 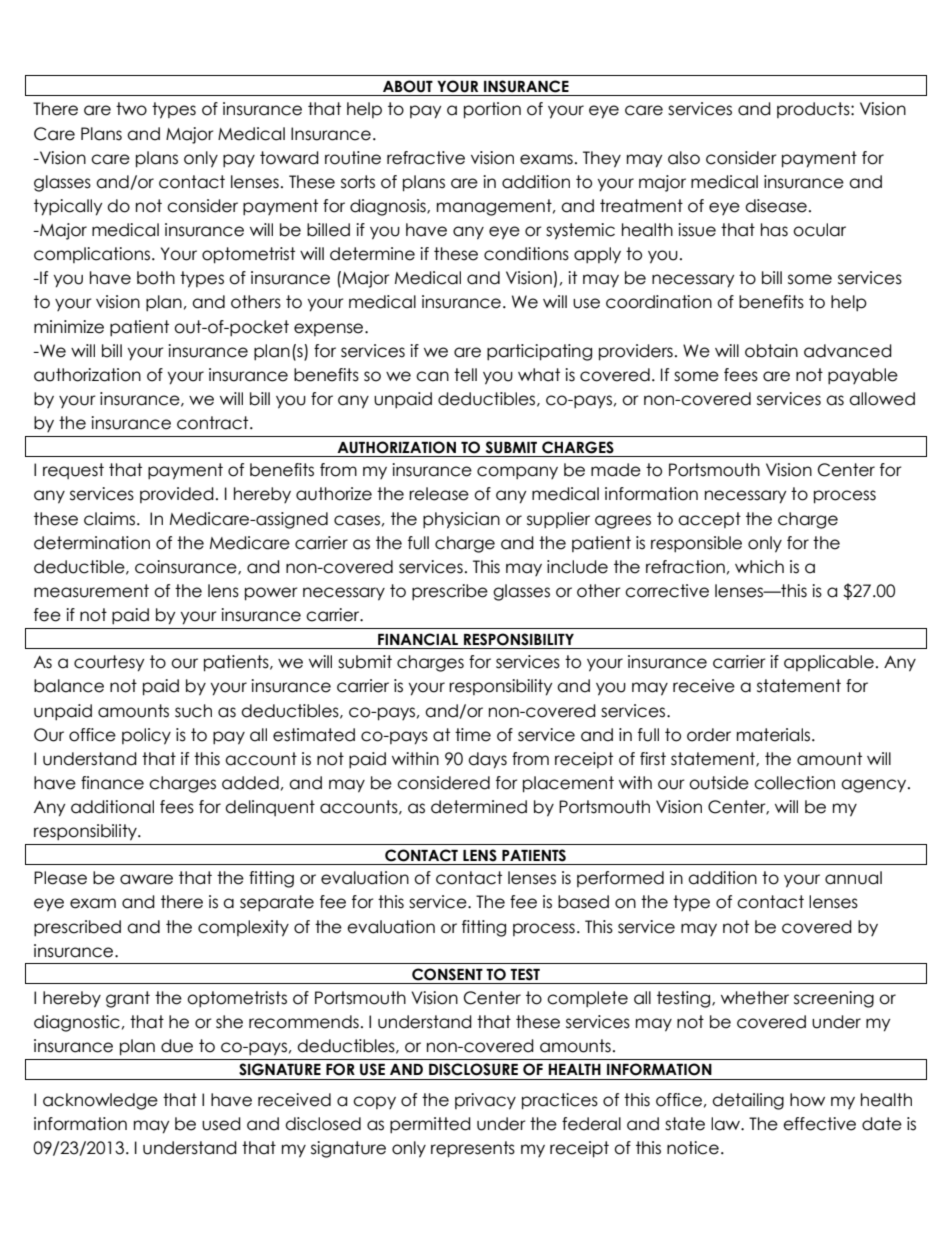 What do you see at coordinates (814, 110) in the screenshot?
I see `products` at bounding box center [814, 110].
